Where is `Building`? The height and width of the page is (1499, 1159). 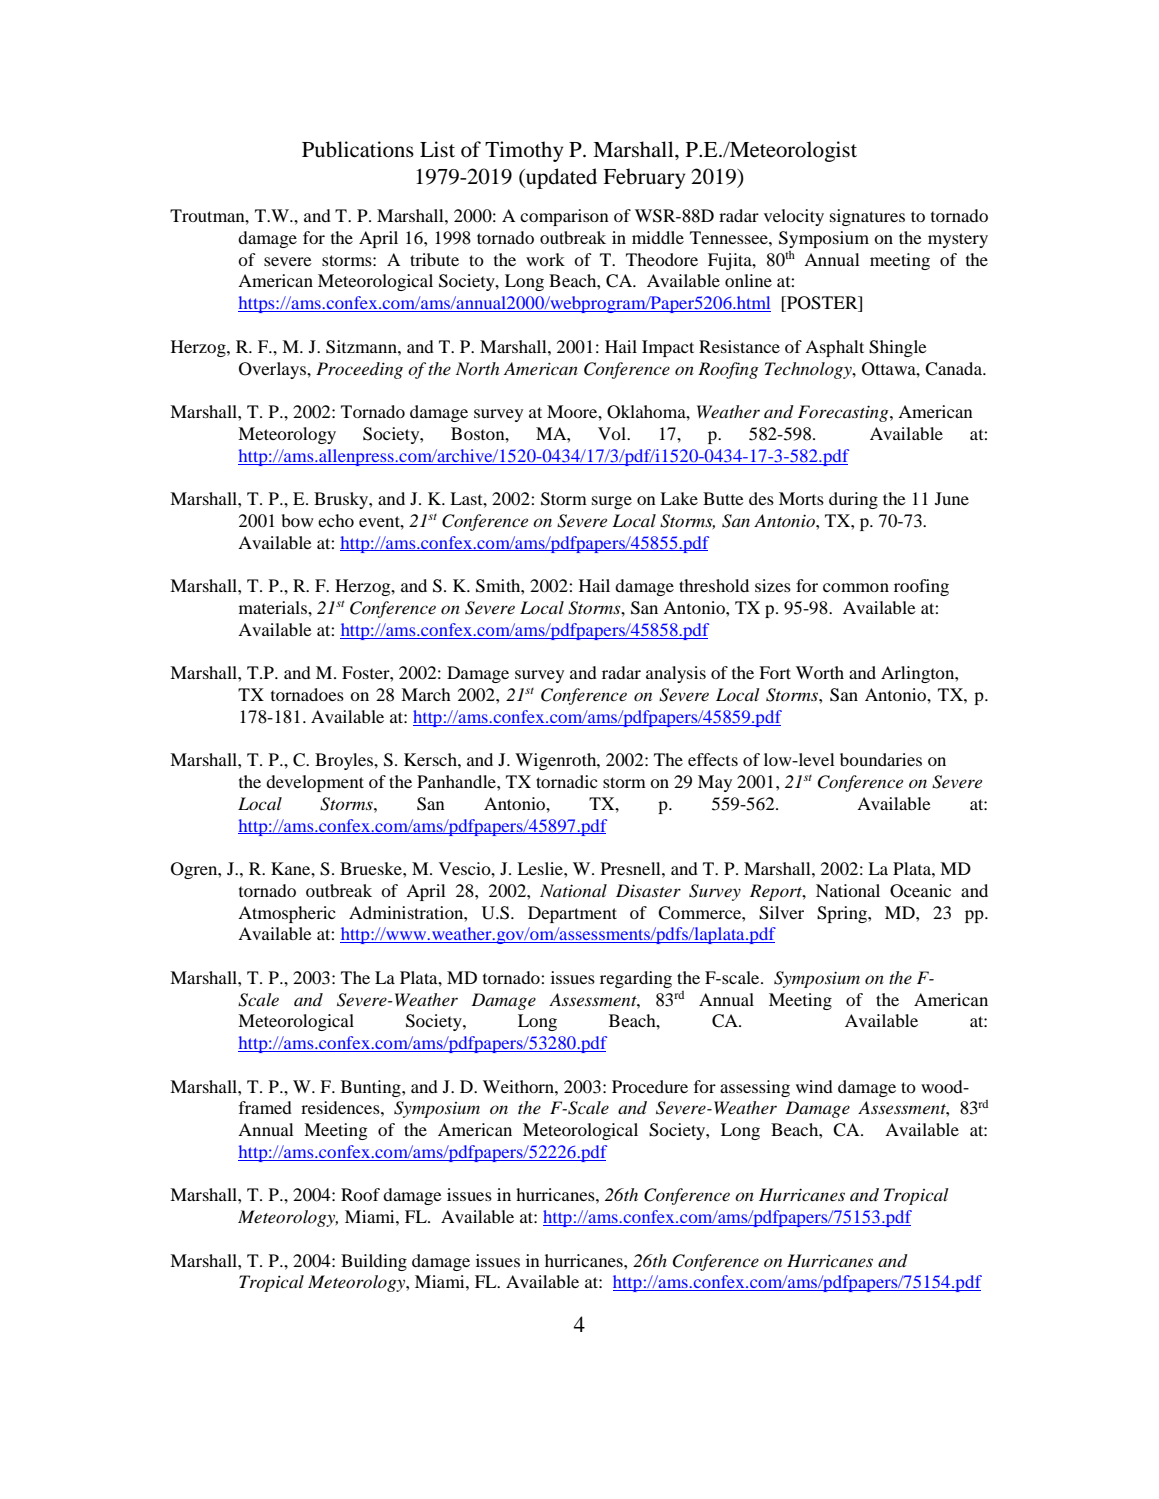 Building is located at coordinates (374, 1262).
